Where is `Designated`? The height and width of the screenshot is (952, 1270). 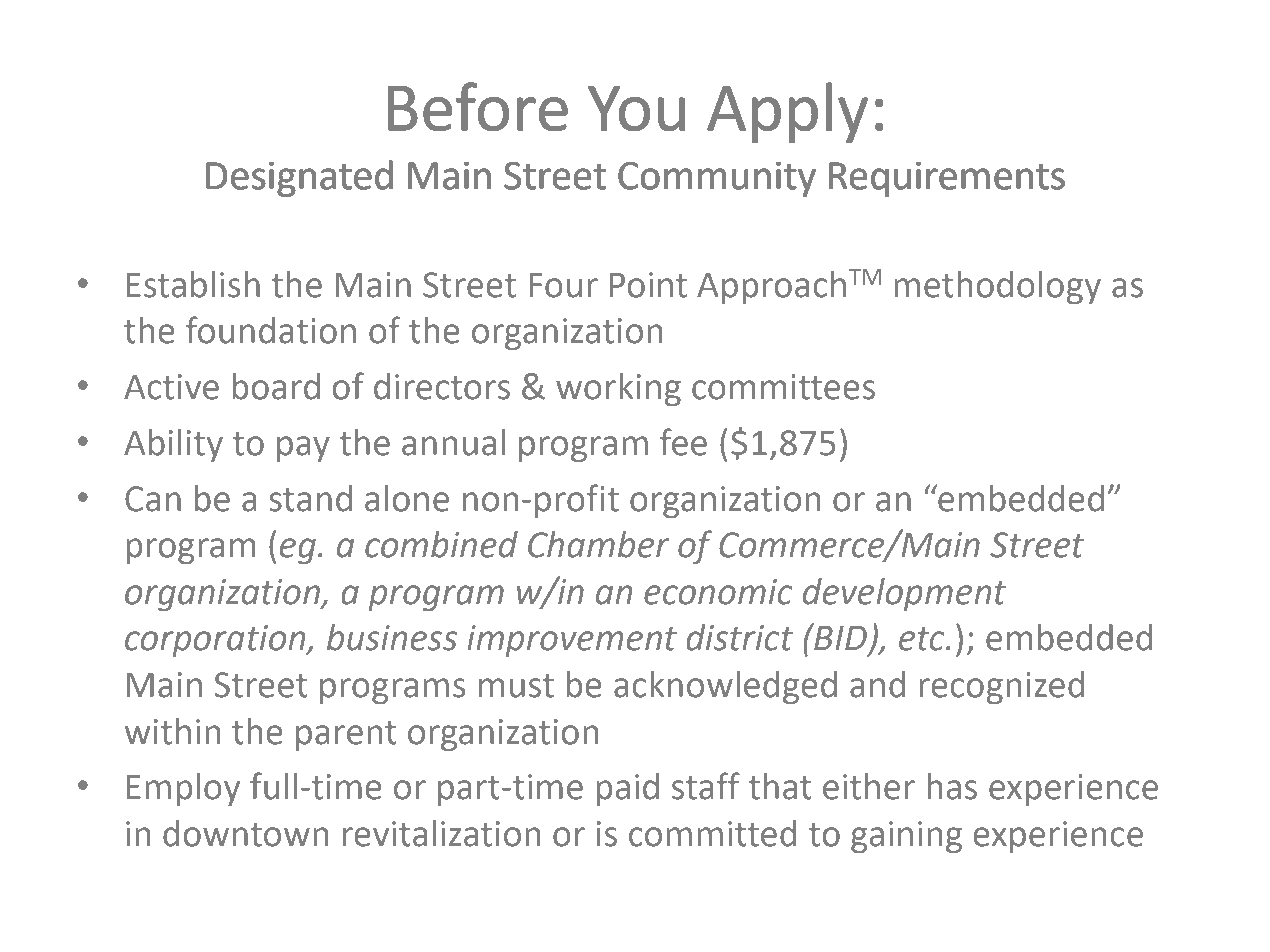
Designated is located at coordinates (299, 178).
